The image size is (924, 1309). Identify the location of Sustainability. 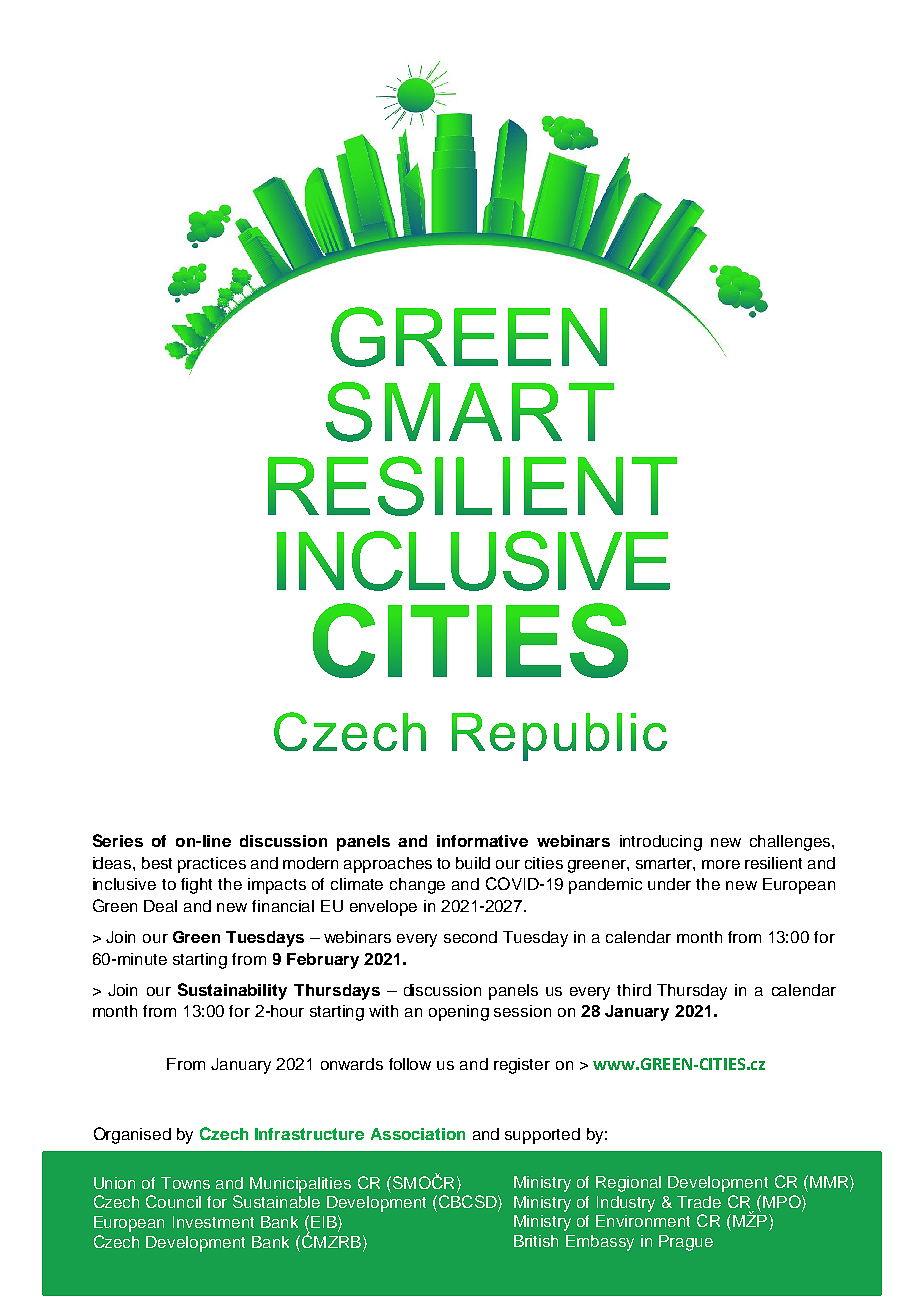
(232, 991).
